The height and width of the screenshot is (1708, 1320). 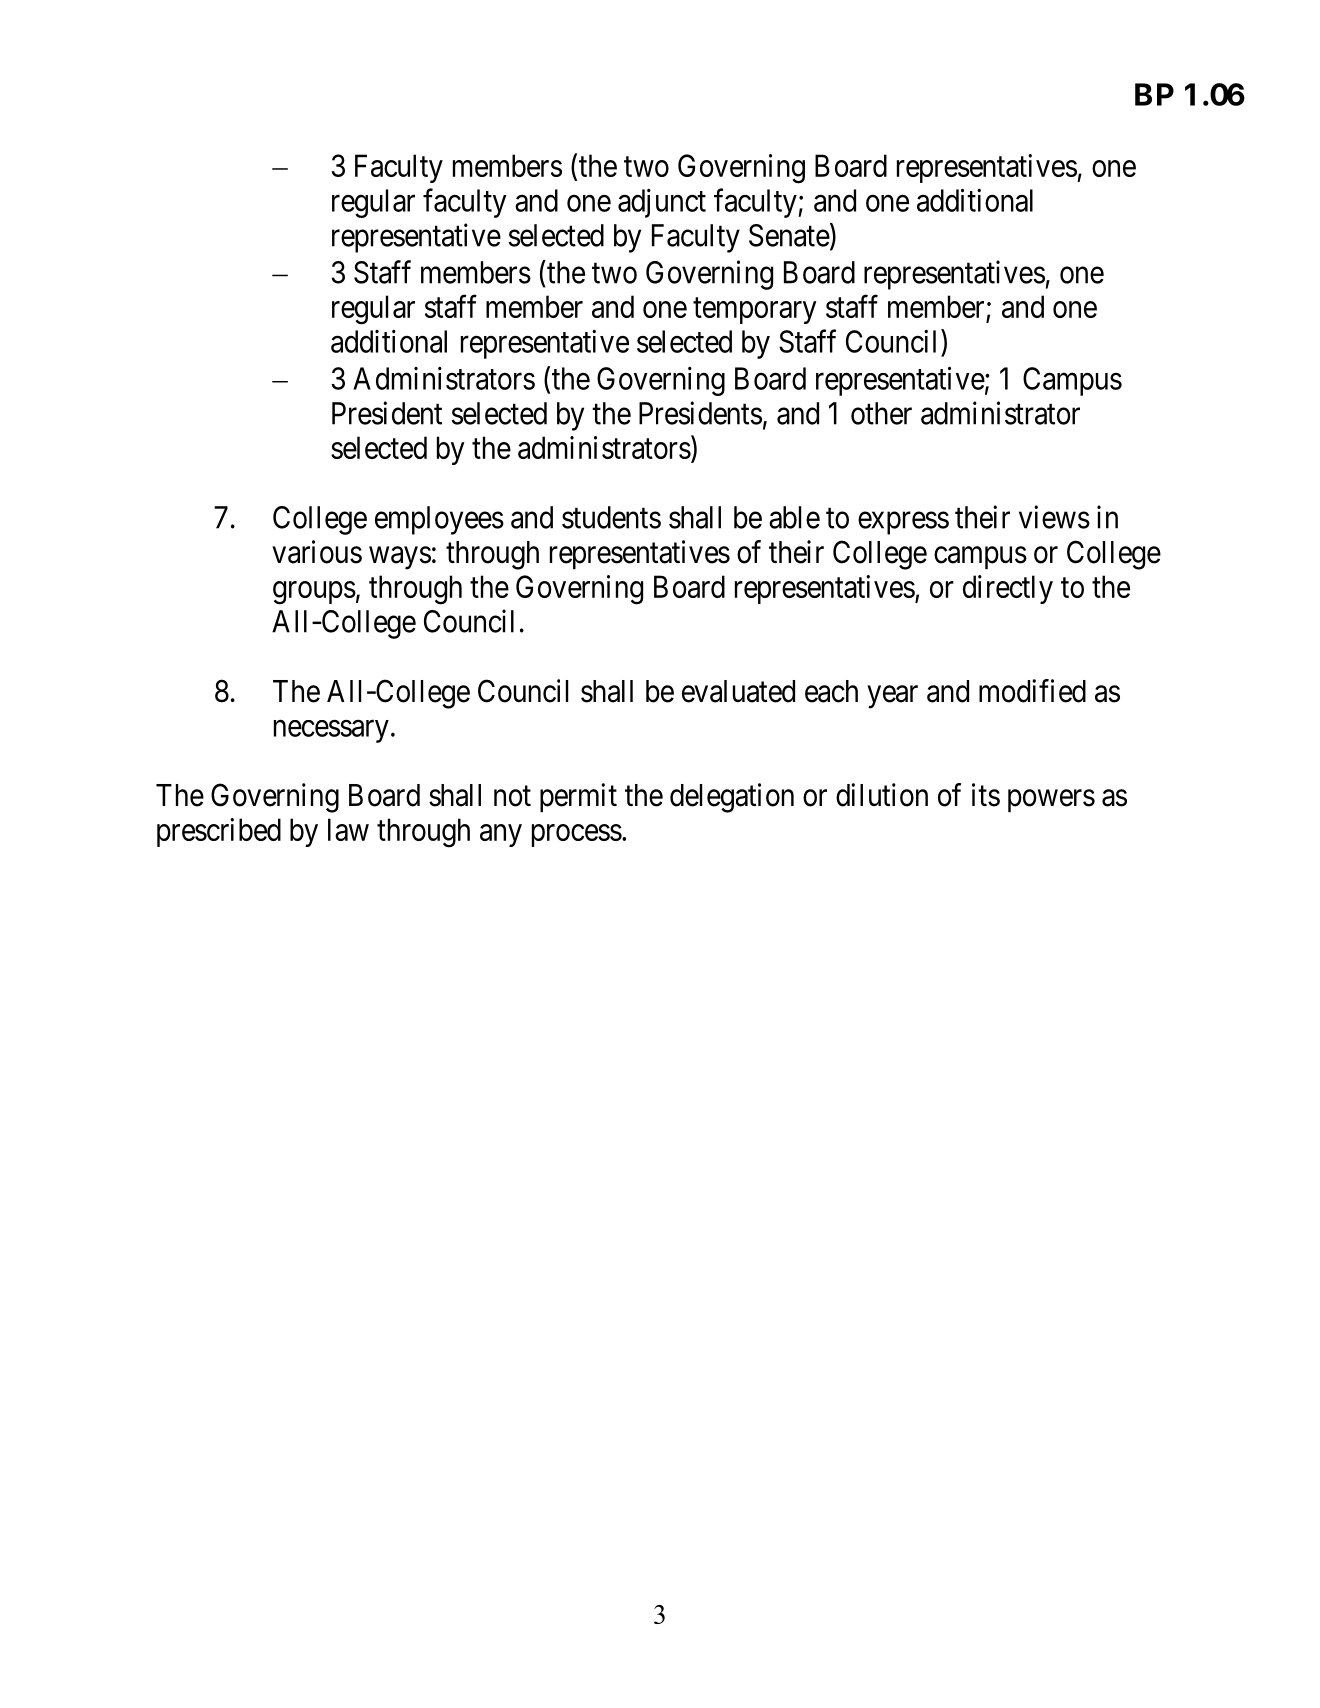 I want to click on not, so click(x=512, y=796).
